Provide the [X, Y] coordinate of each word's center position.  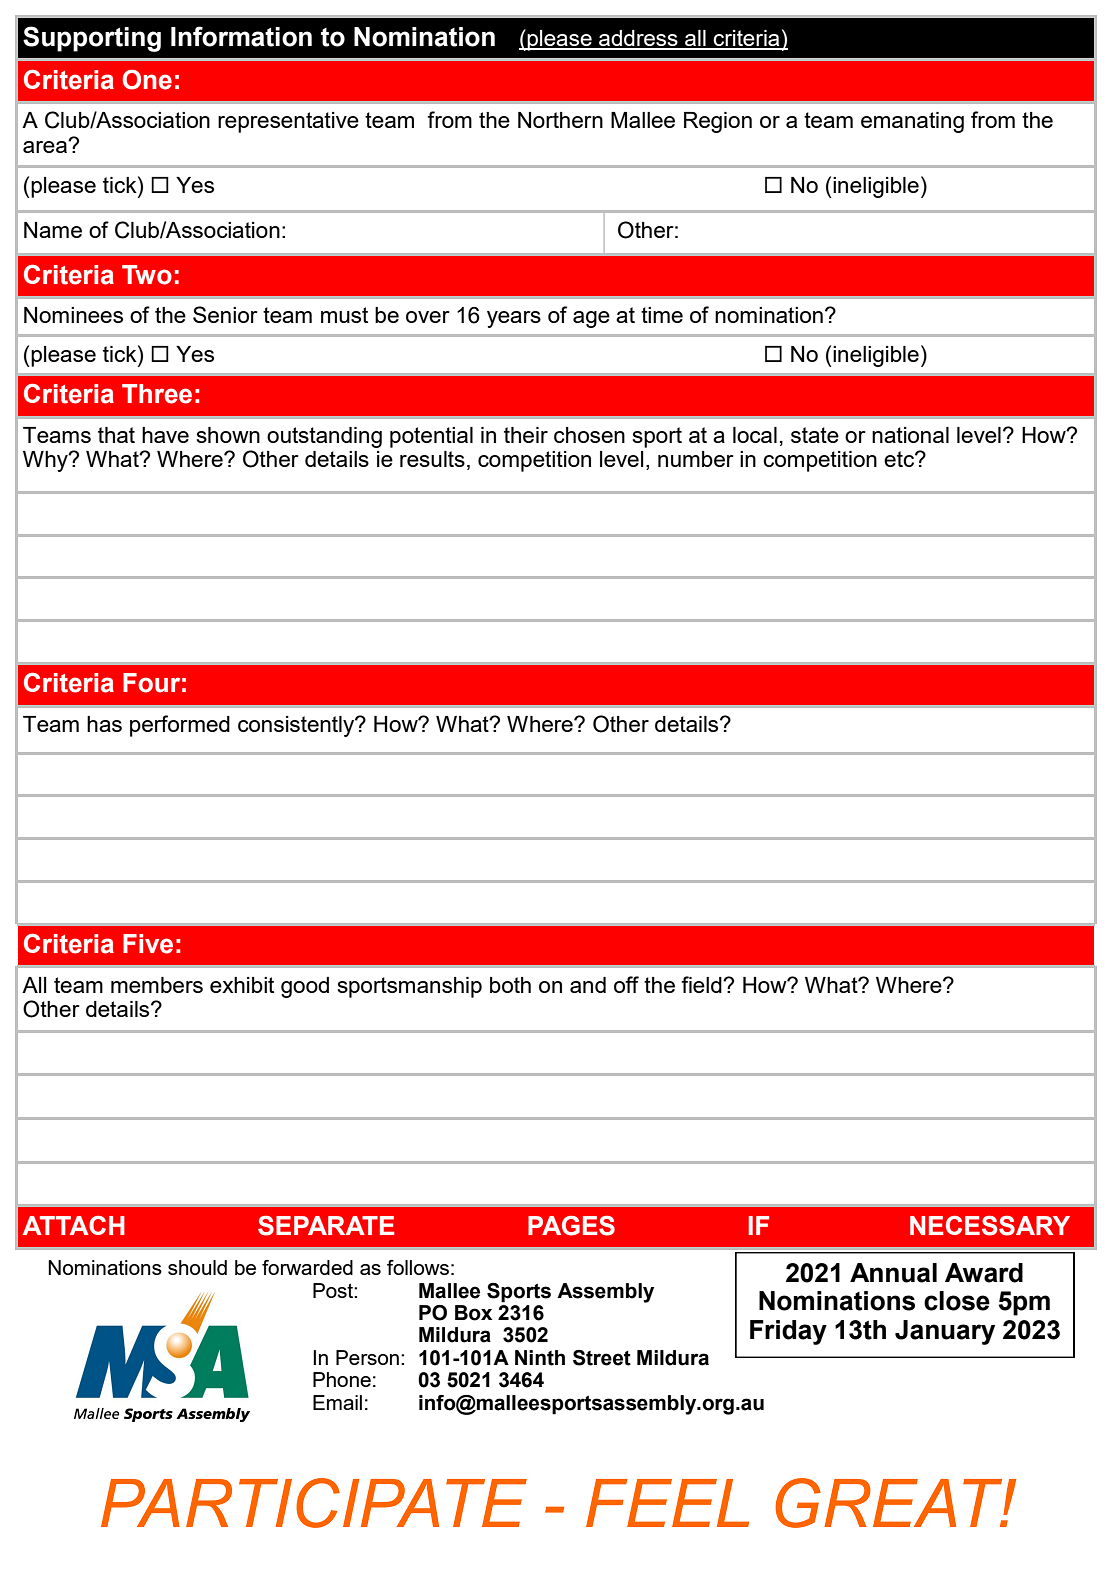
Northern [560, 120]
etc [900, 459]
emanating [912, 122]
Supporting [92, 39]
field [702, 984]
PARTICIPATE [314, 1503]
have [165, 435]
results [432, 459]
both [510, 985]
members [157, 985]
